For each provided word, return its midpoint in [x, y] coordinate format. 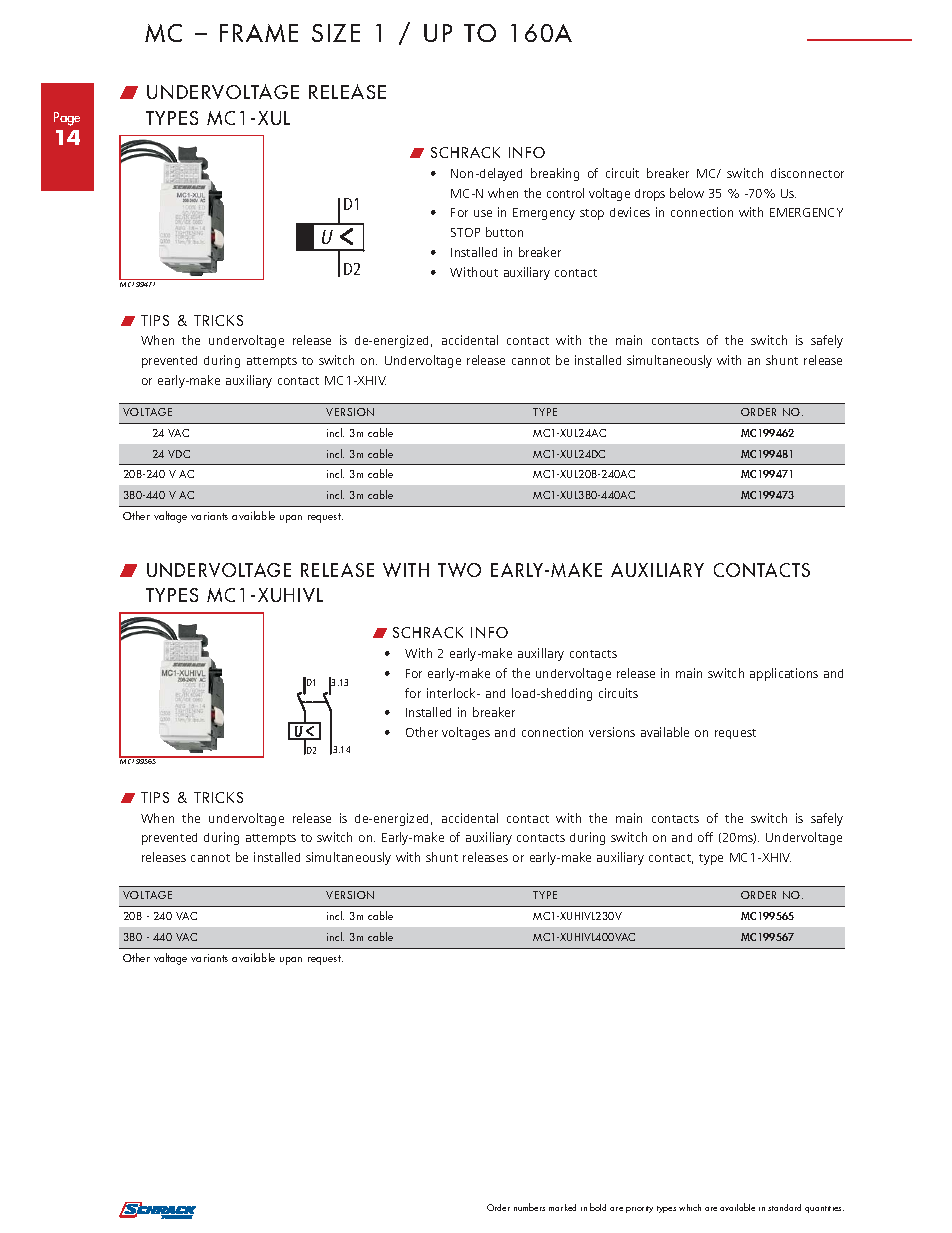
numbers [529, 1207]
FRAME [259, 33]
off [705, 837]
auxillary [541, 654]
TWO [459, 570]
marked [562, 1207]
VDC [179, 454]
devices [630, 212]
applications [784, 674]
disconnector [807, 173]
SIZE [336, 33]
